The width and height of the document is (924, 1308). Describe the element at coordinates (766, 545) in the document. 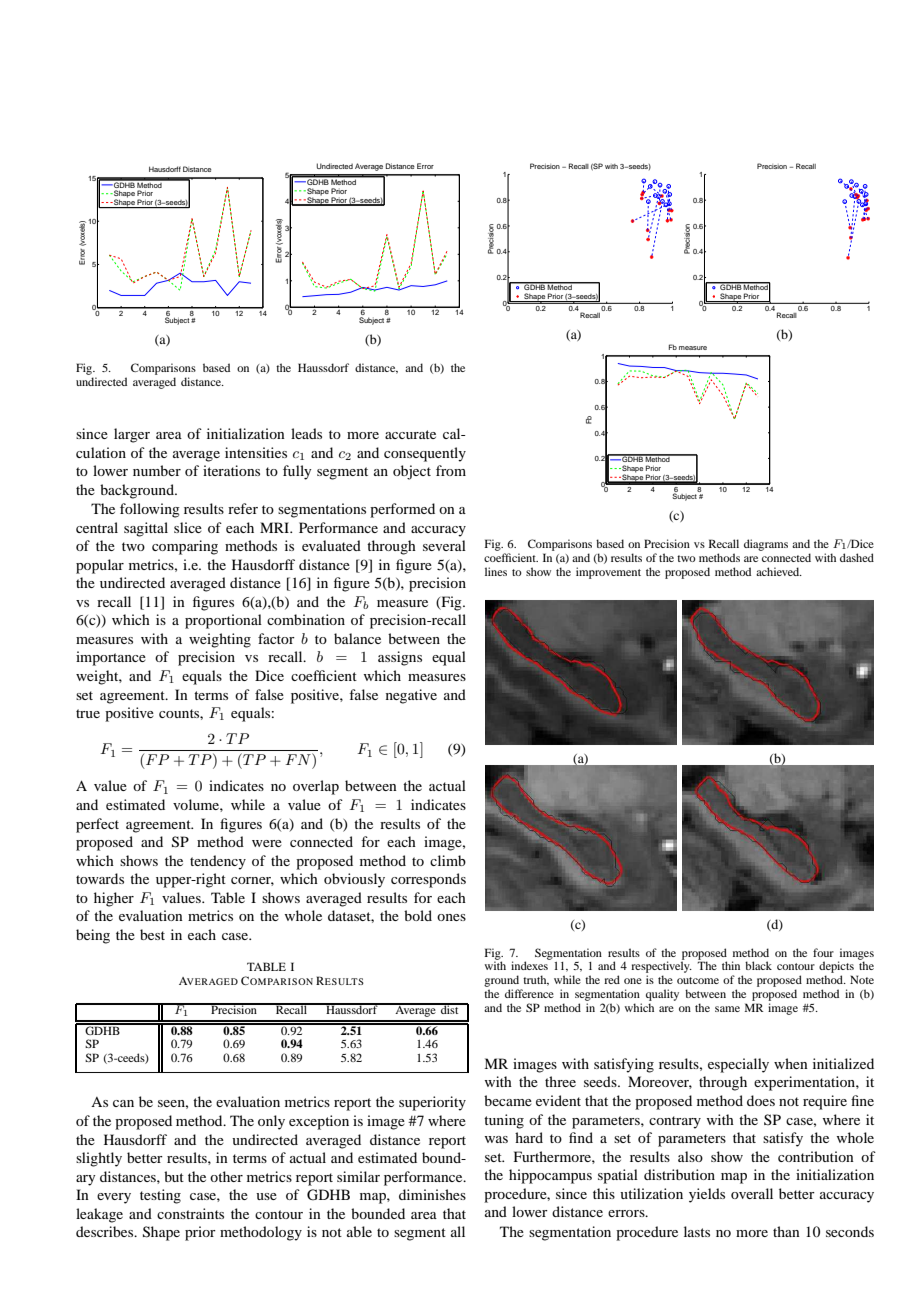

I see `diagrams` at that location.
